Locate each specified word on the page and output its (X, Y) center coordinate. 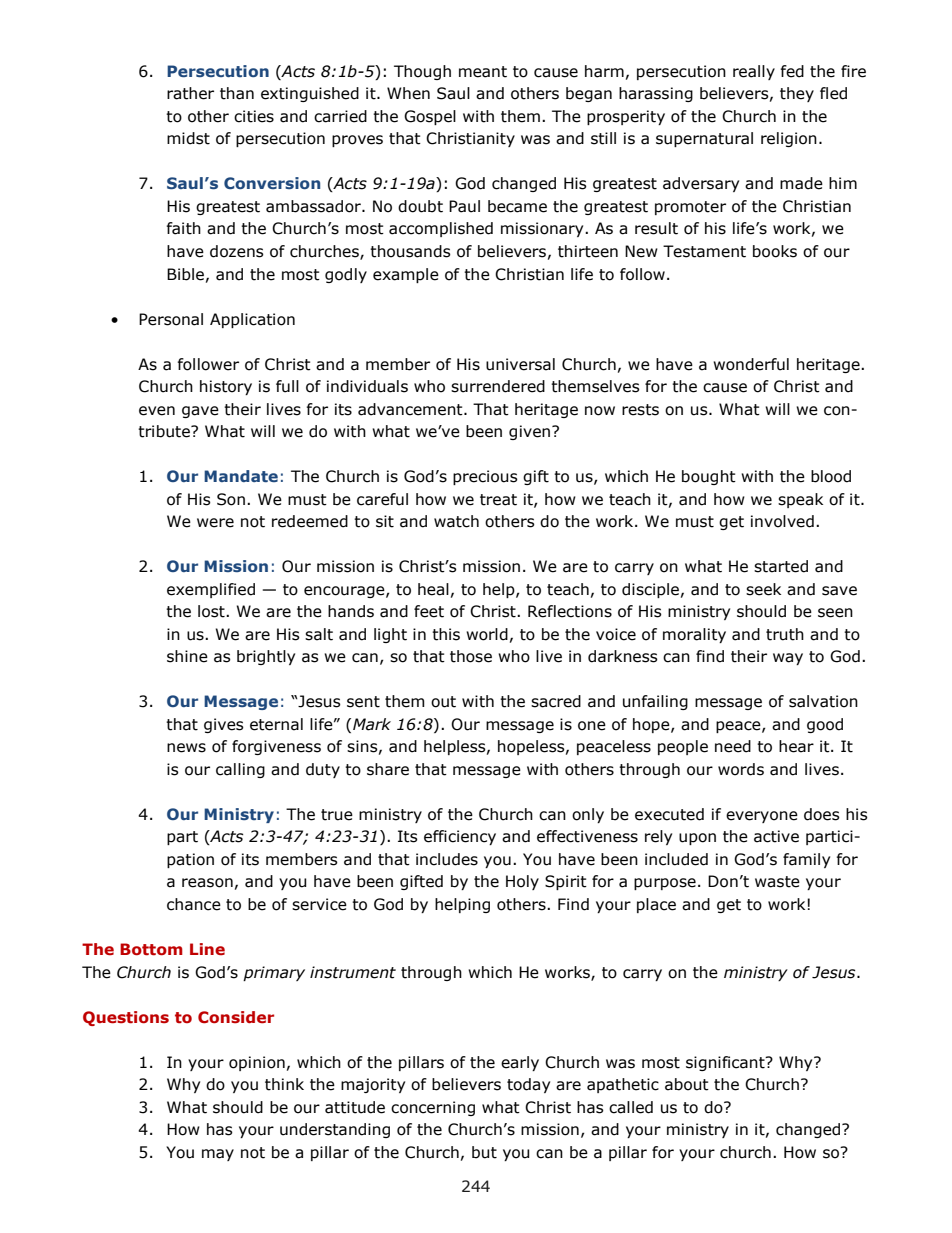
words (741, 769)
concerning (433, 1108)
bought (709, 477)
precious (485, 477)
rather (190, 93)
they (797, 94)
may (218, 1155)
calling (240, 770)
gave (200, 412)
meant (483, 72)
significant (726, 1063)
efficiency (460, 837)
